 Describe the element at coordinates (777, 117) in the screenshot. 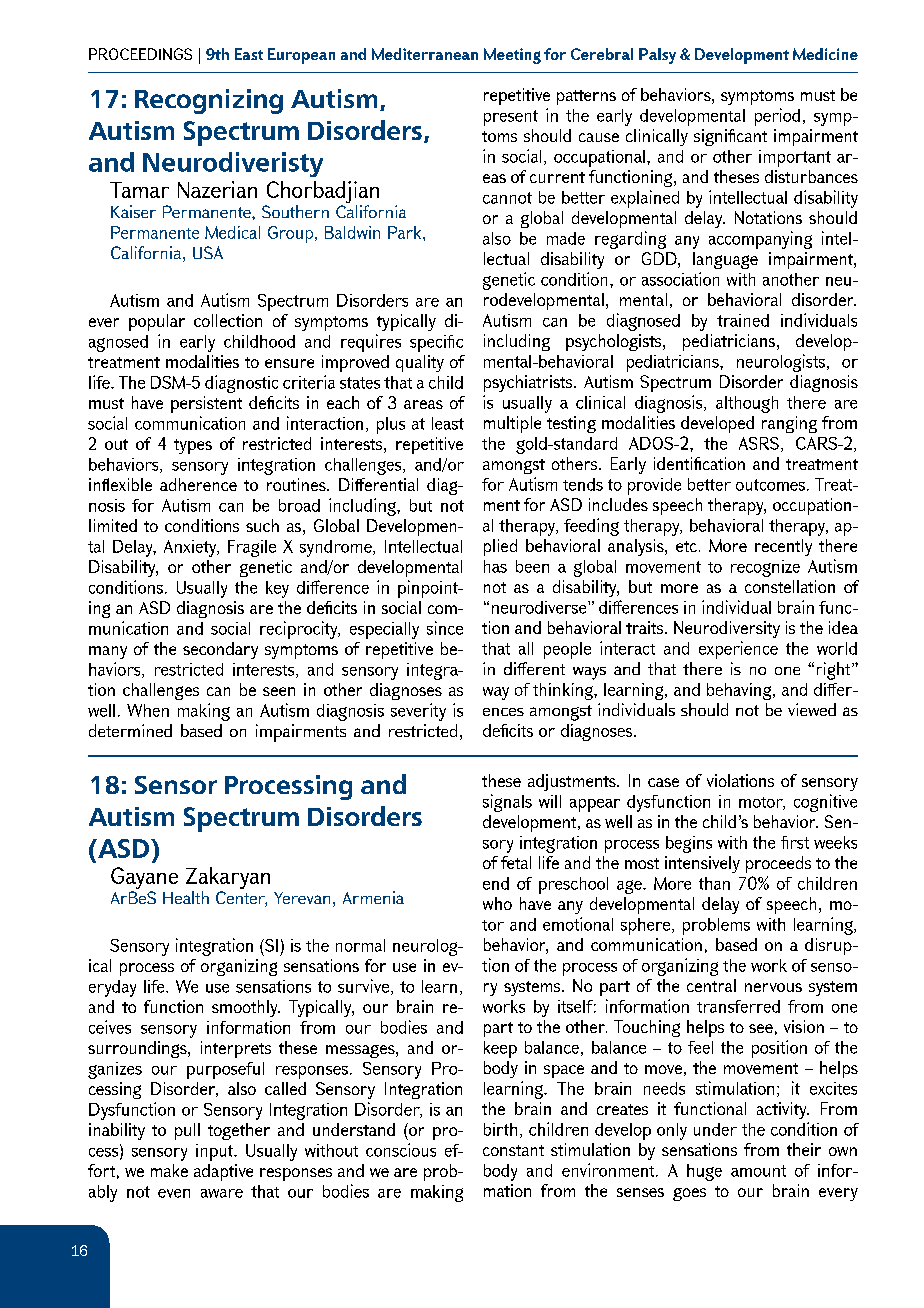

I see `period` at that location.
